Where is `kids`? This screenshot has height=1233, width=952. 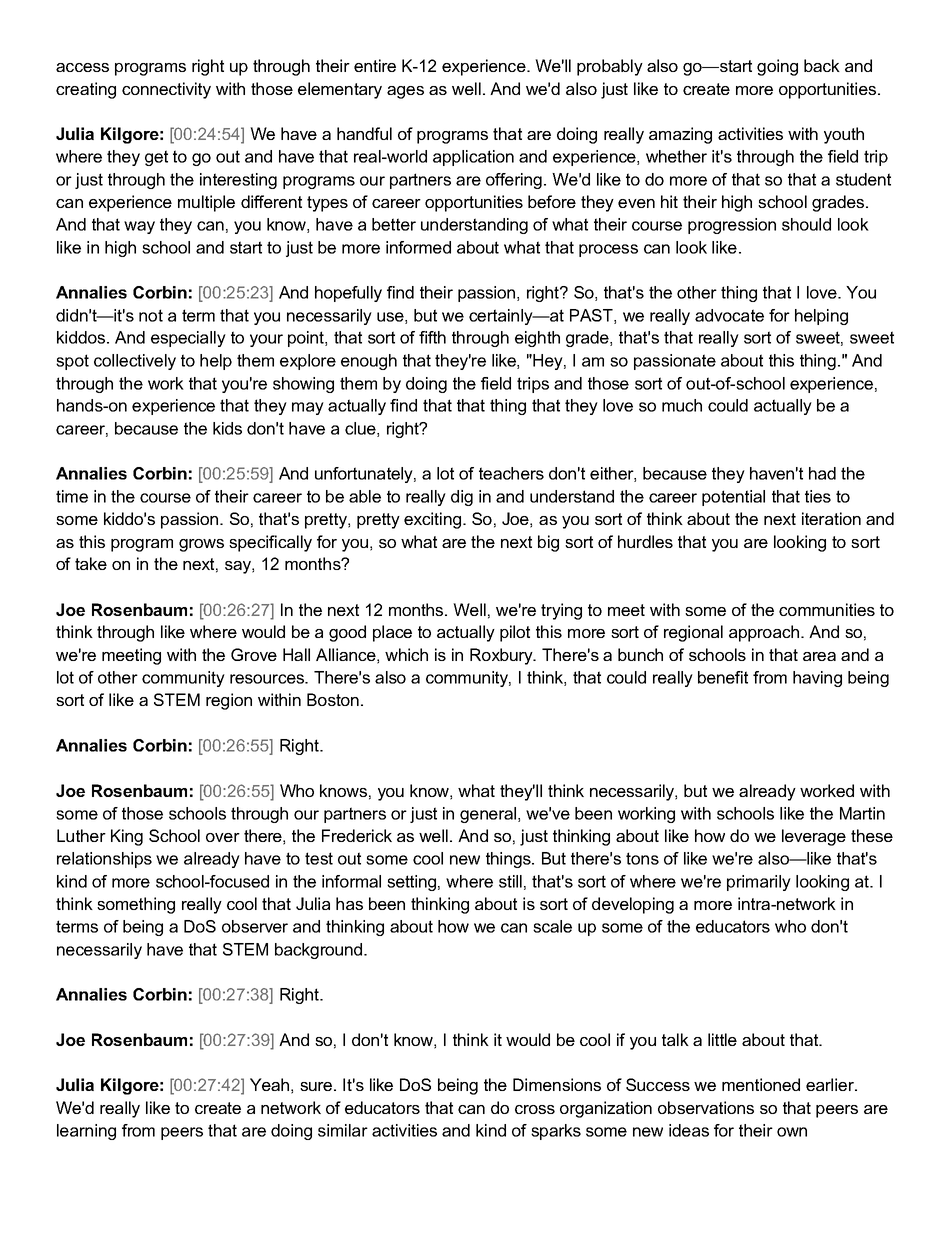 kids is located at coordinates (227, 428).
